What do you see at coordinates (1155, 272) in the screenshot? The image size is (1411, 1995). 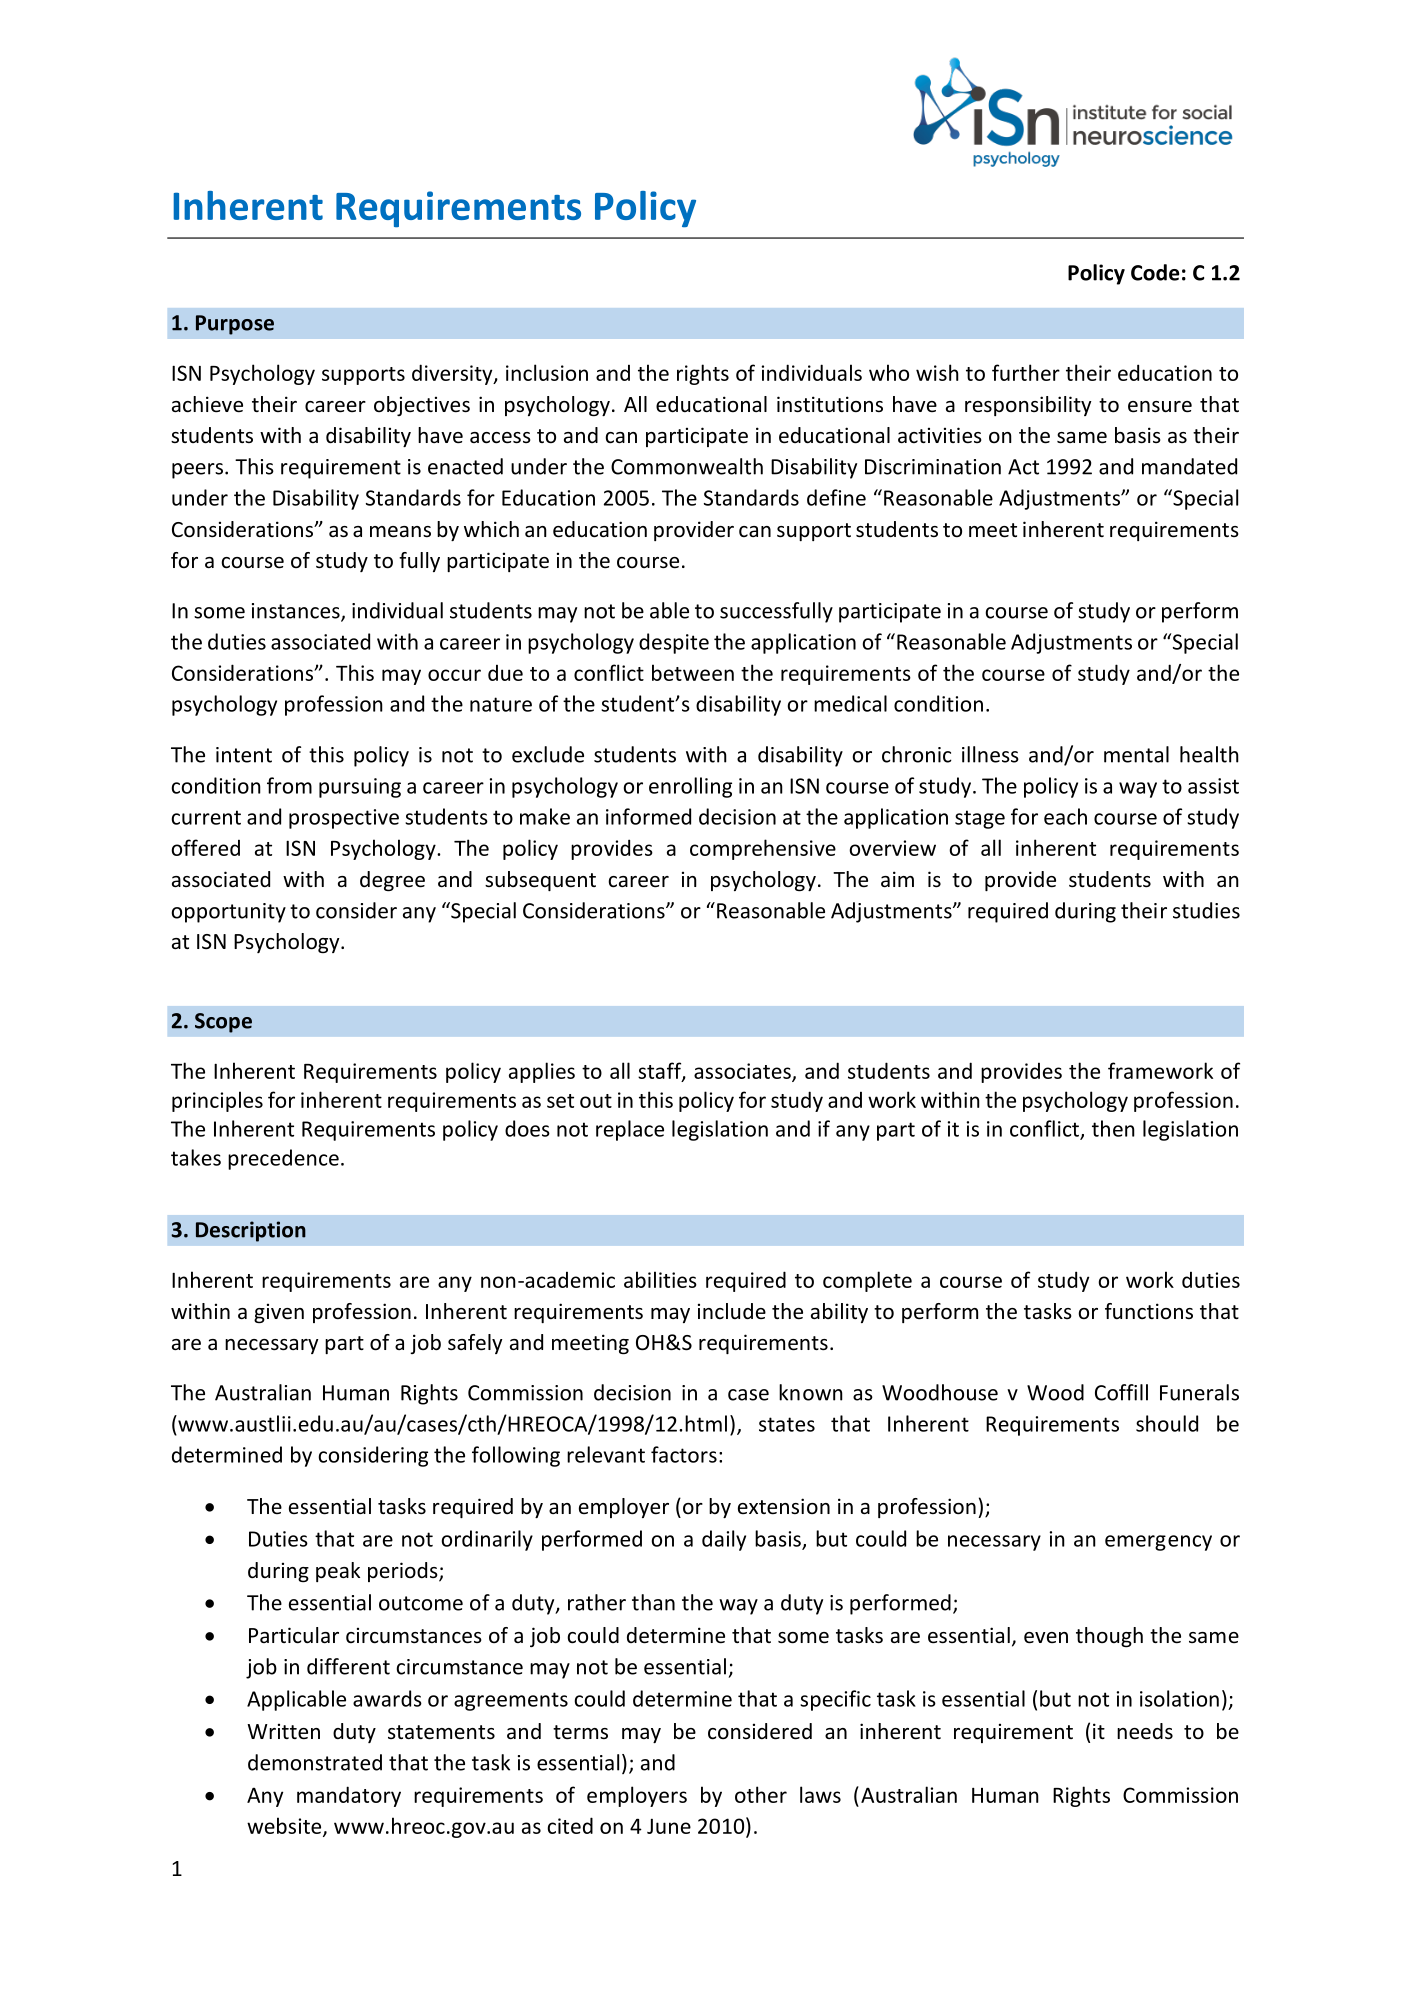 I see `Code` at bounding box center [1155, 272].
